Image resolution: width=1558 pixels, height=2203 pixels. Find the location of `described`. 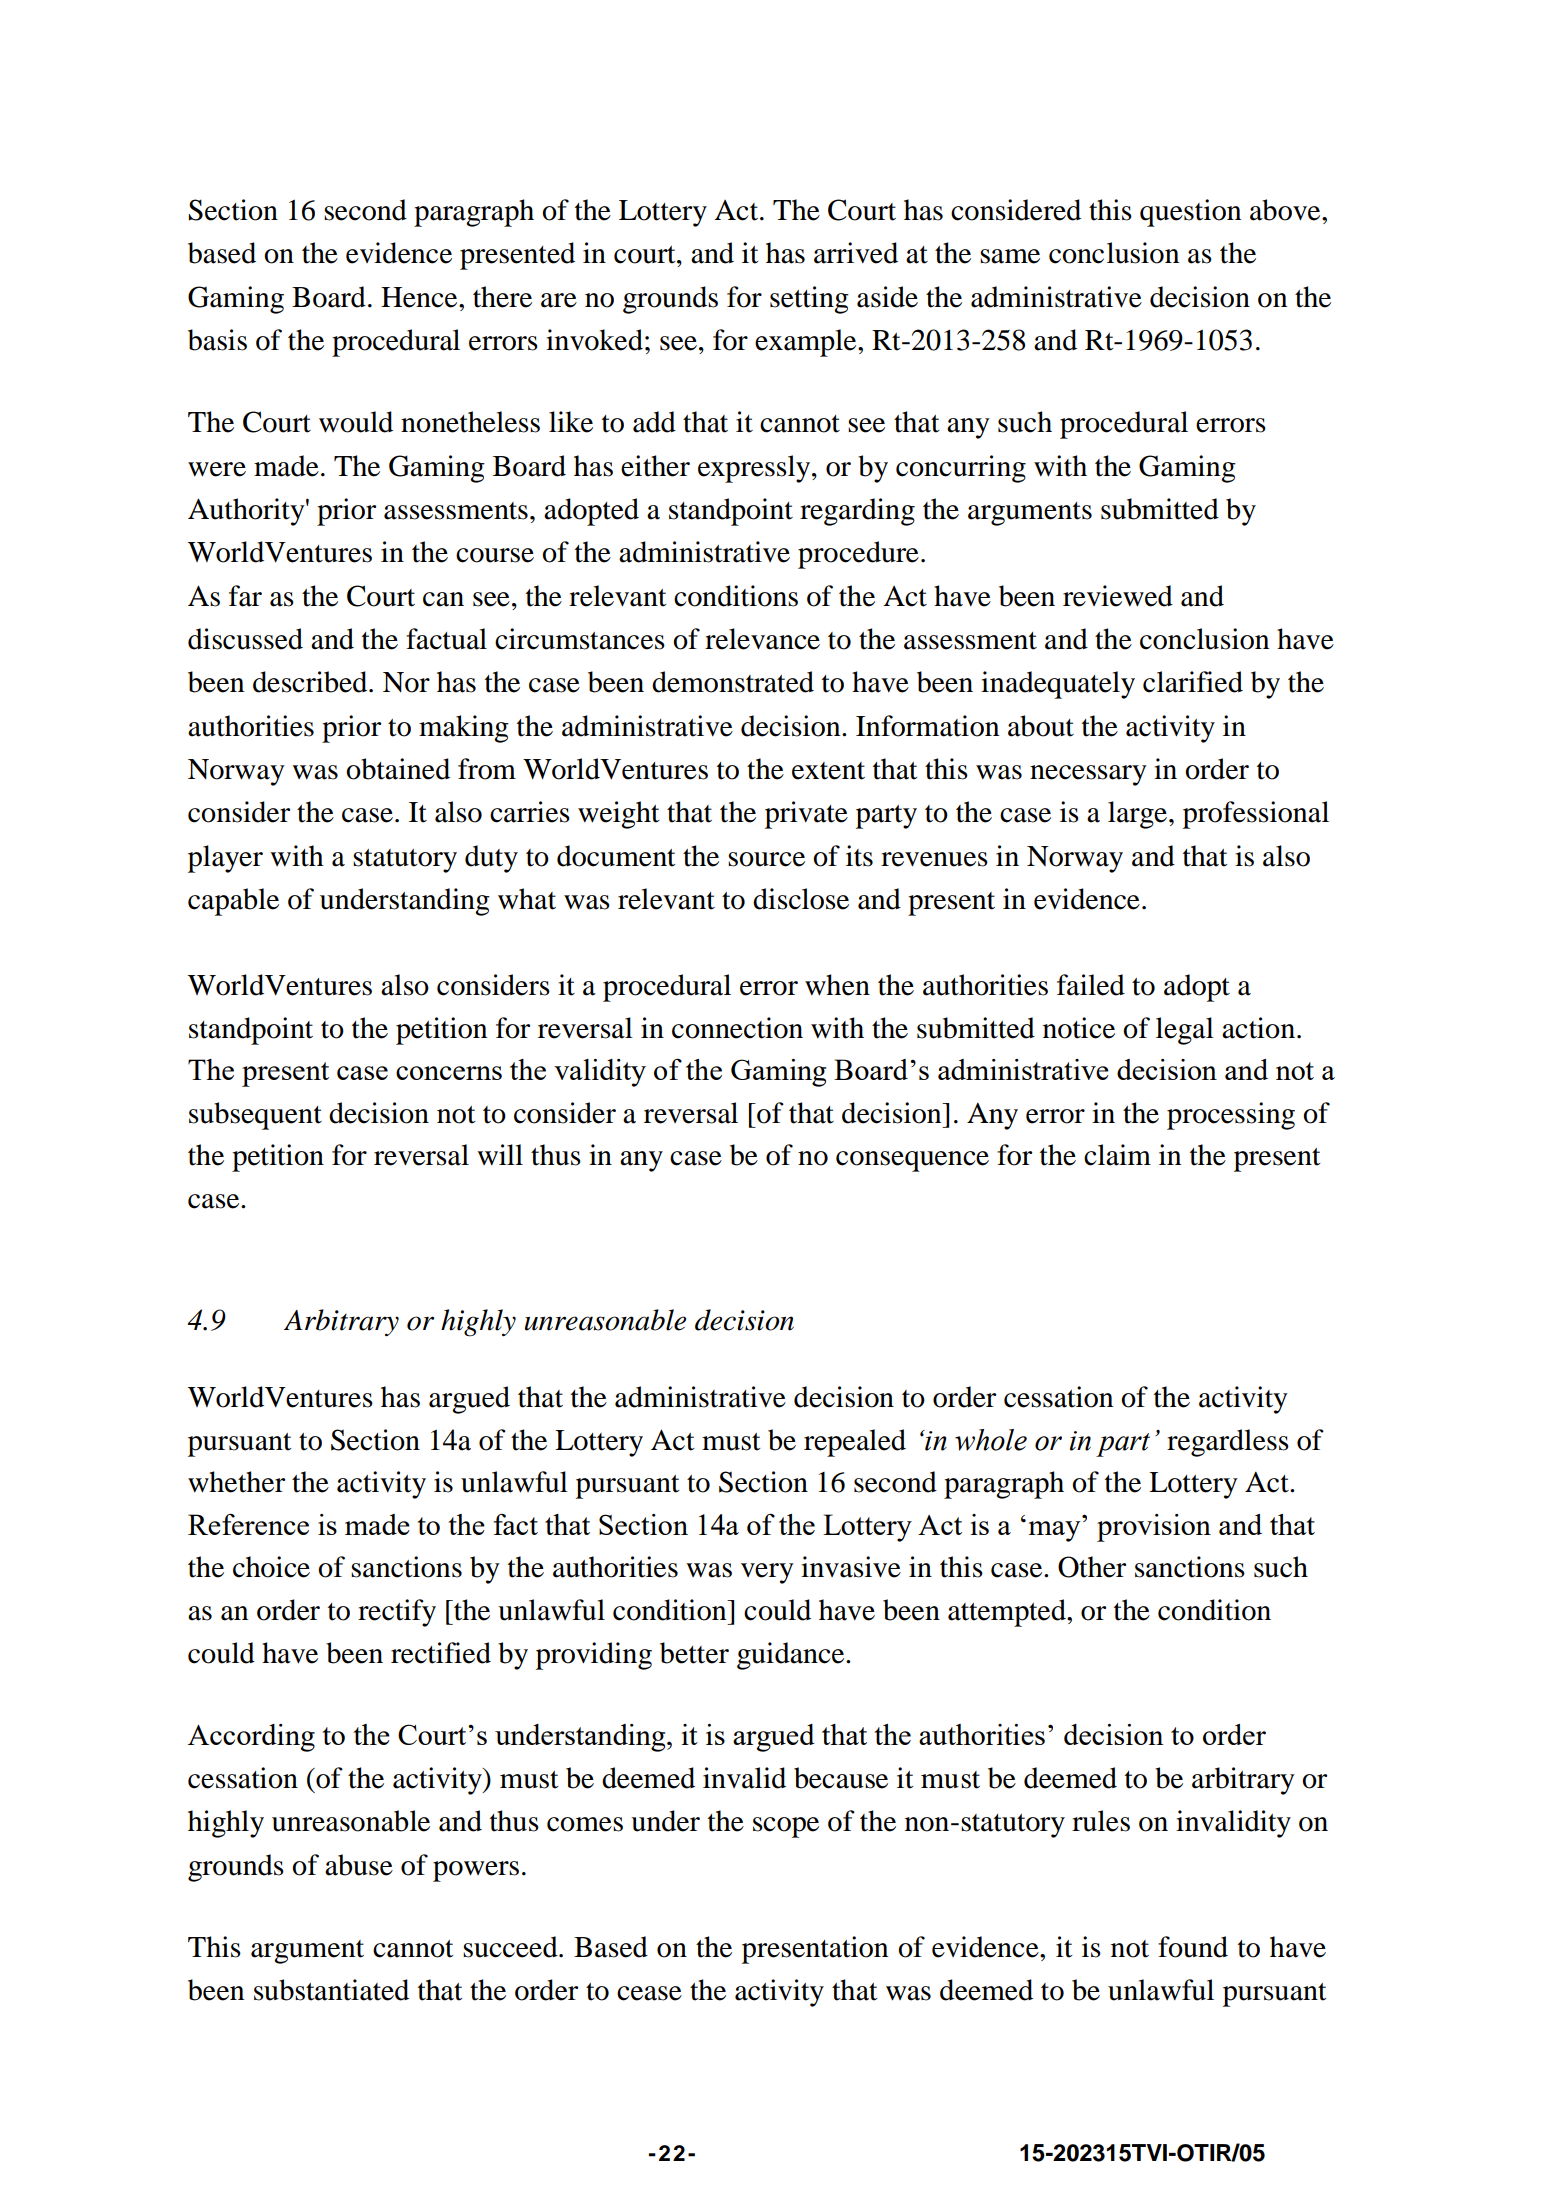

described is located at coordinates (311, 682).
